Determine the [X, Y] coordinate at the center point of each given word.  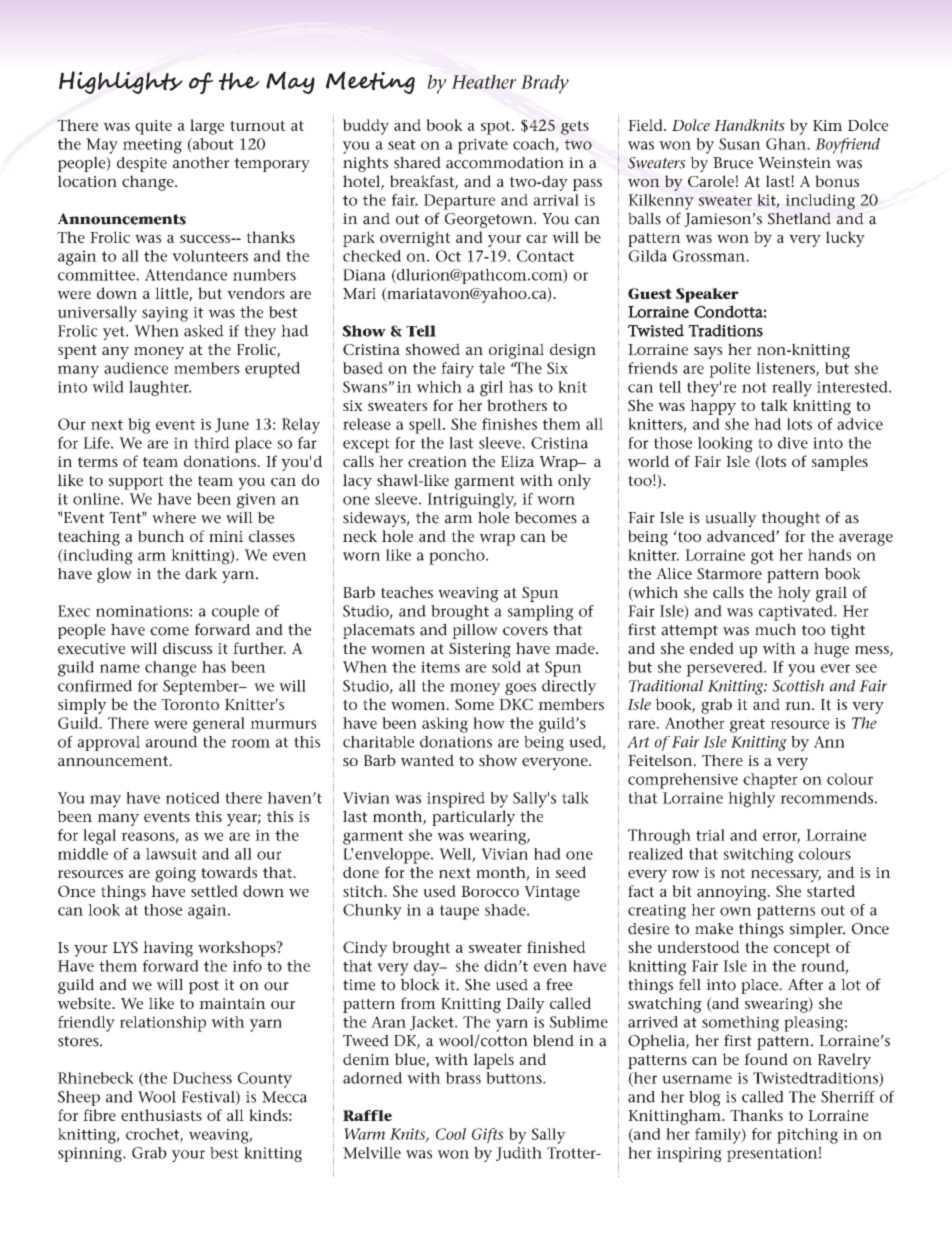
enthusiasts [161, 1115]
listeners [786, 369]
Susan [740, 144]
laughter [160, 389]
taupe [459, 912]
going [175, 874]
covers [525, 631]
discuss [187, 648]
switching [759, 856]
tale [492, 368]
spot [497, 128]
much [775, 629]
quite [153, 127]
